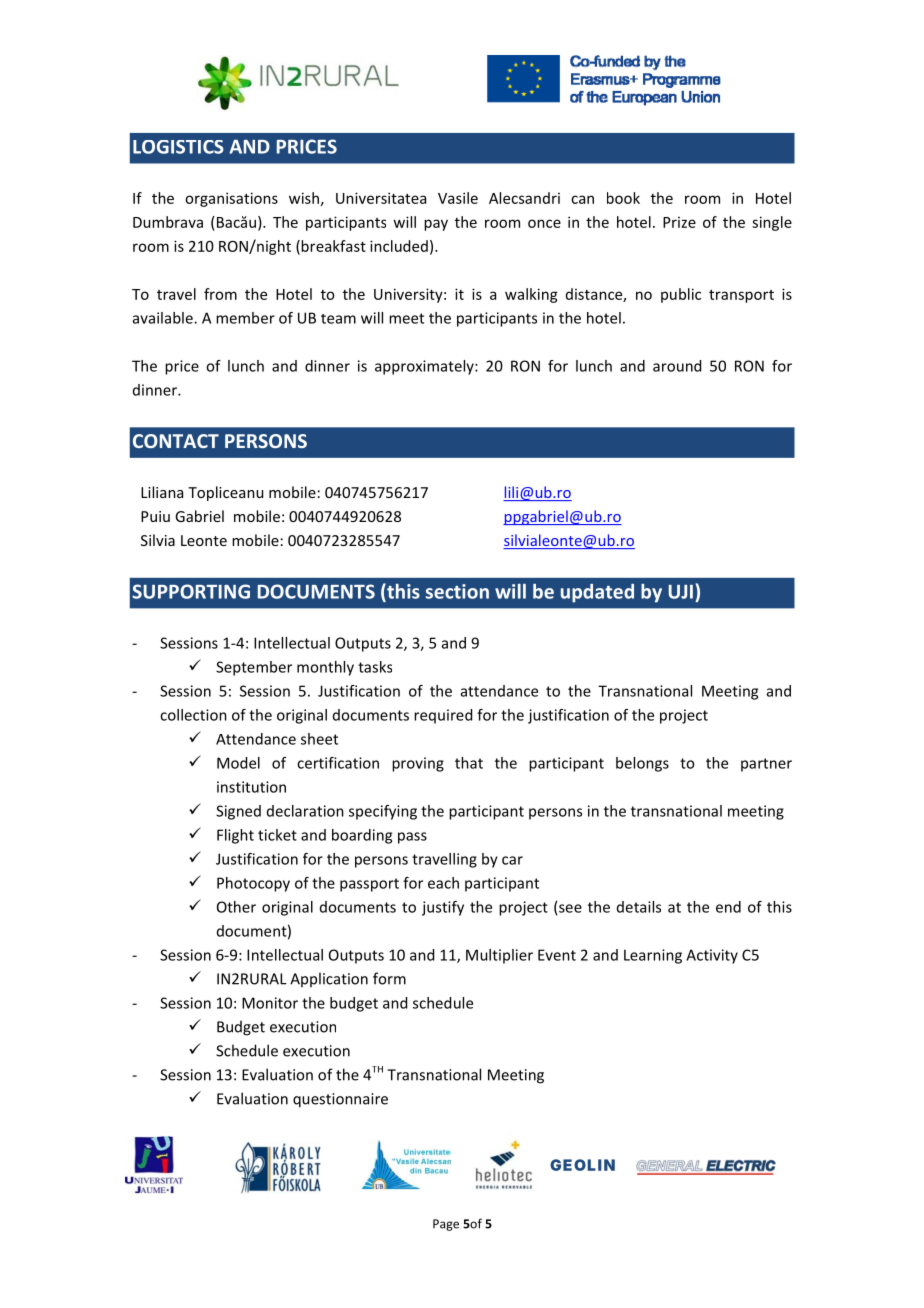 The image size is (924, 1308). What do you see at coordinates (340, 1100) in the page?
I see `questionnaire` at bounding box center [340, 1100].
